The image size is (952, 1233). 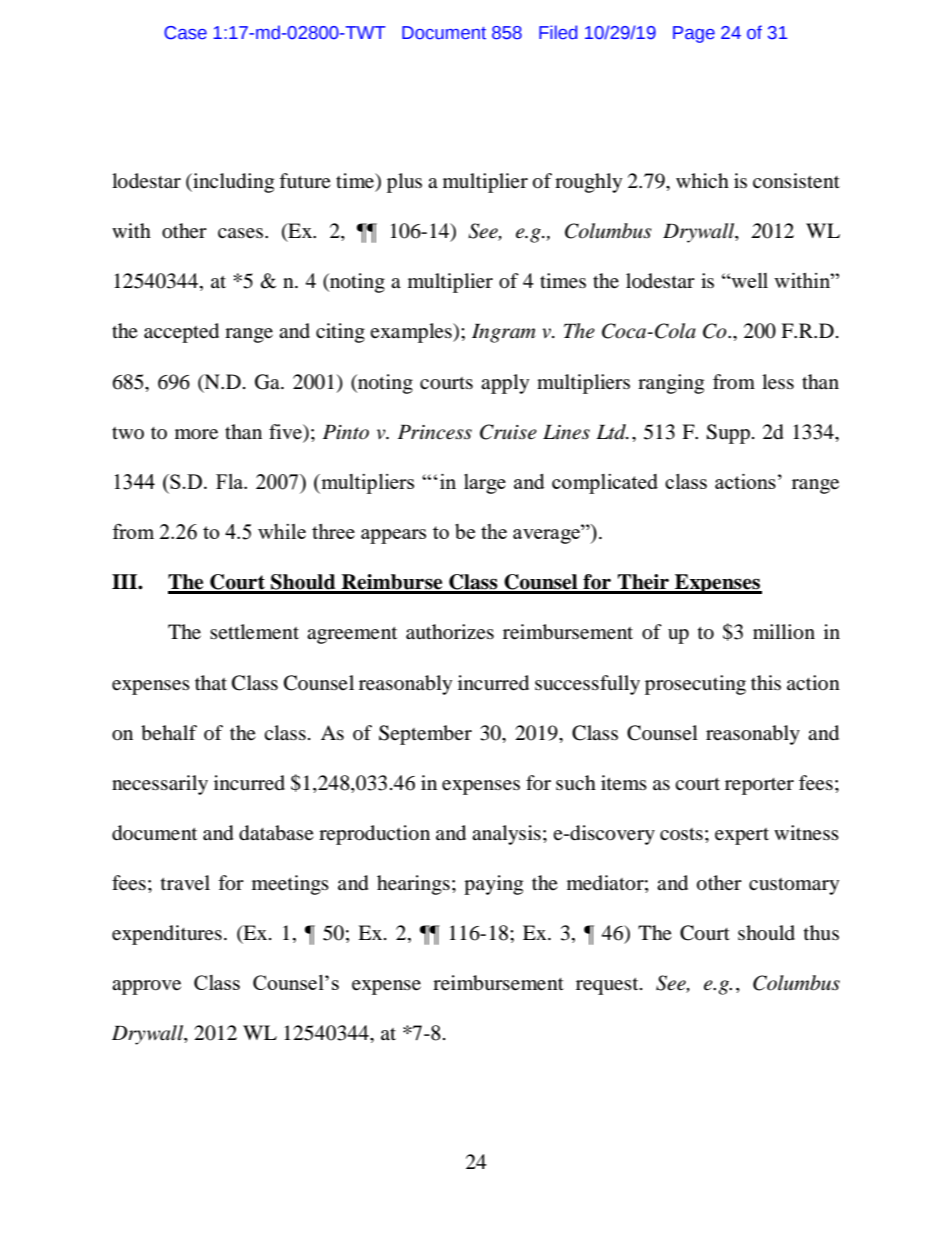 I want to click on thus, so click(x=821, y=933).
